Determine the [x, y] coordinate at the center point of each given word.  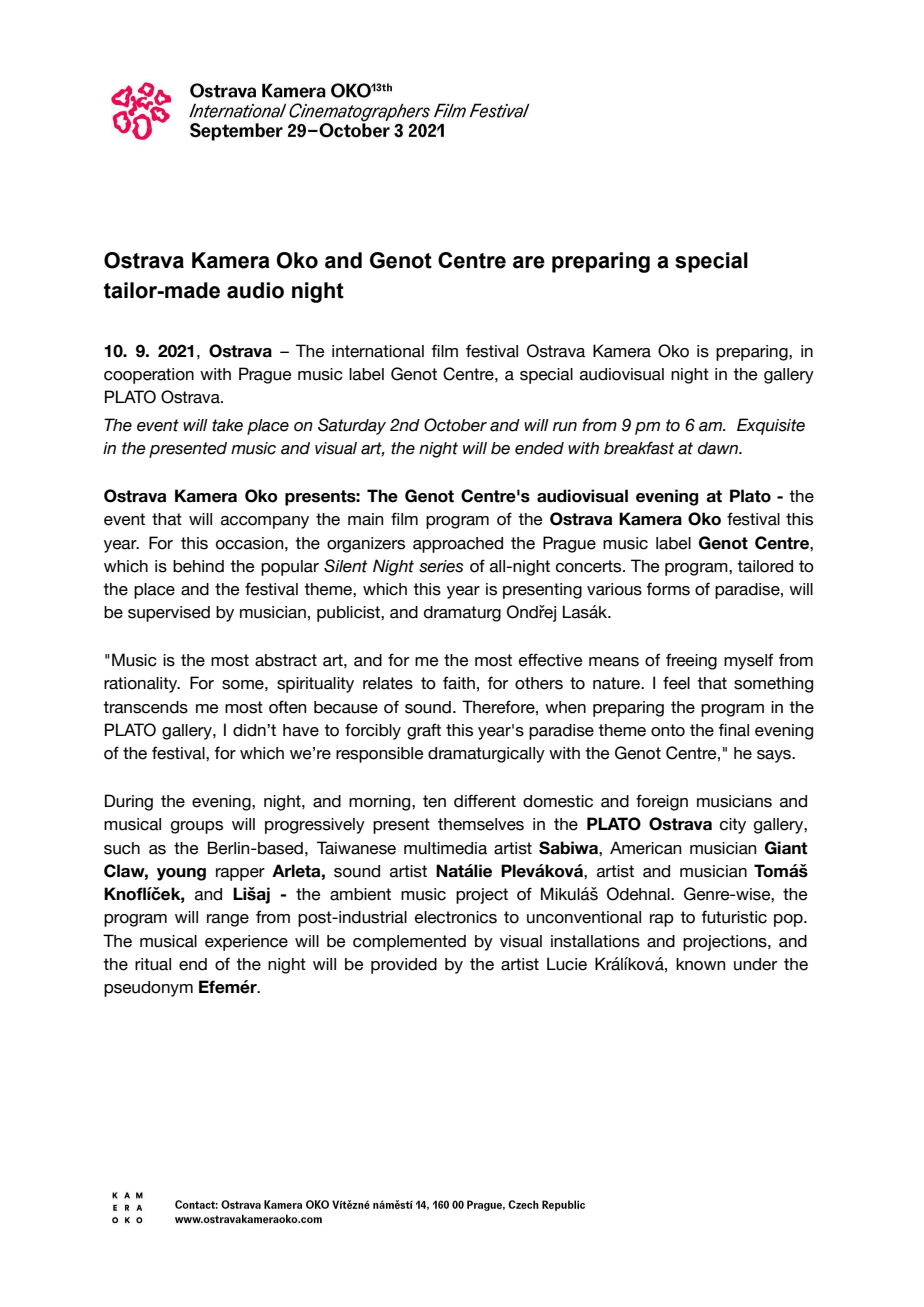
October [455, 425]
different [485, 801]
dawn [719, 448]
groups [197, 827]
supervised [169, 614]
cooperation [149, 376]
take [227, 425]
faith [459, 683]
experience [246, 943]
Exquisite [771, 426]
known [700, 964]
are [529, 262]
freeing [691, 661]
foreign [662, 802]
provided [404, 966]
